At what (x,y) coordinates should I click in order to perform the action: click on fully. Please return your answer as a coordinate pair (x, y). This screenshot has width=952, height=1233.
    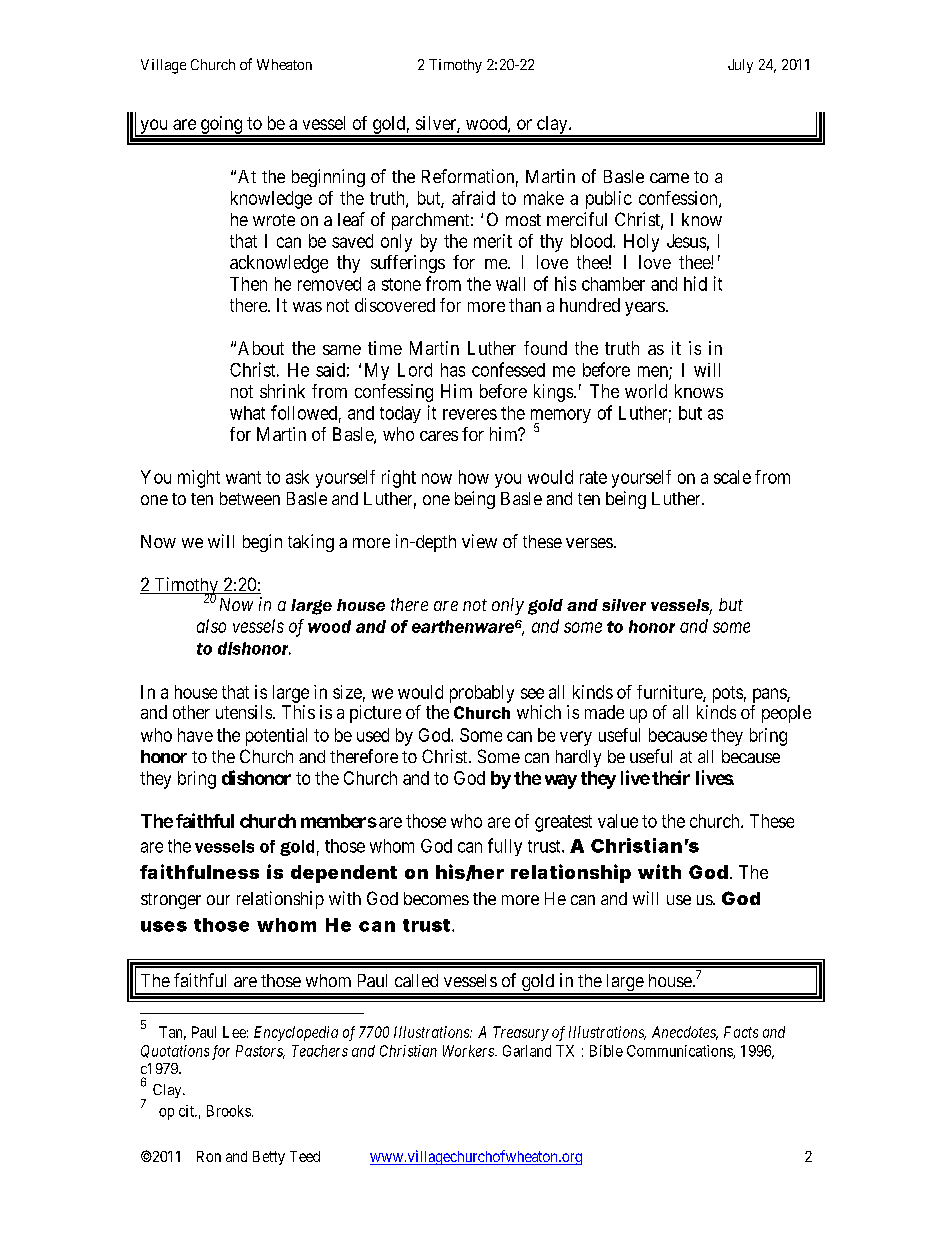
    Looking at the image, I should click on (505, 847).
